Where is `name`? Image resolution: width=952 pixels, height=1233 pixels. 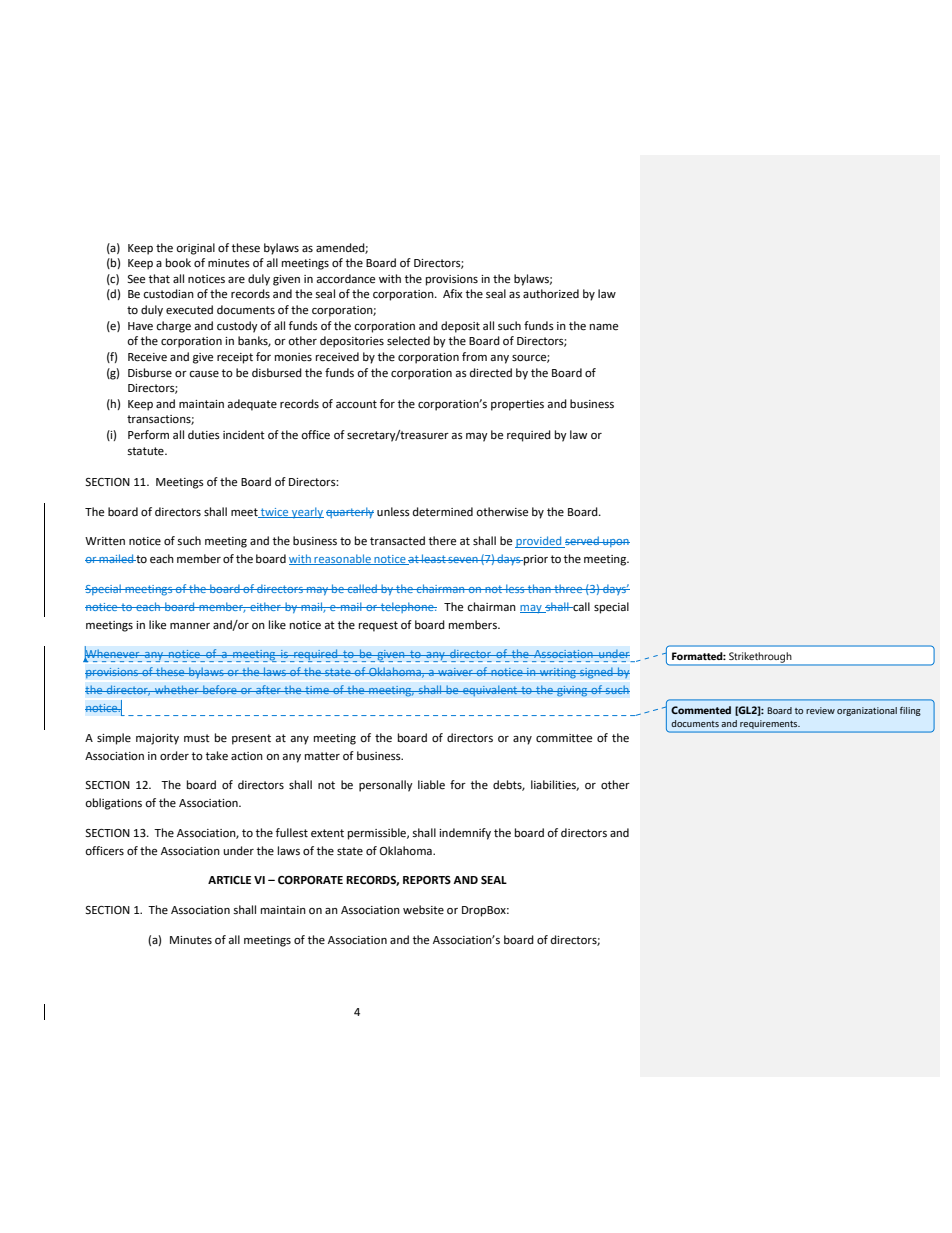 name is located at coordinates (604, 327).
